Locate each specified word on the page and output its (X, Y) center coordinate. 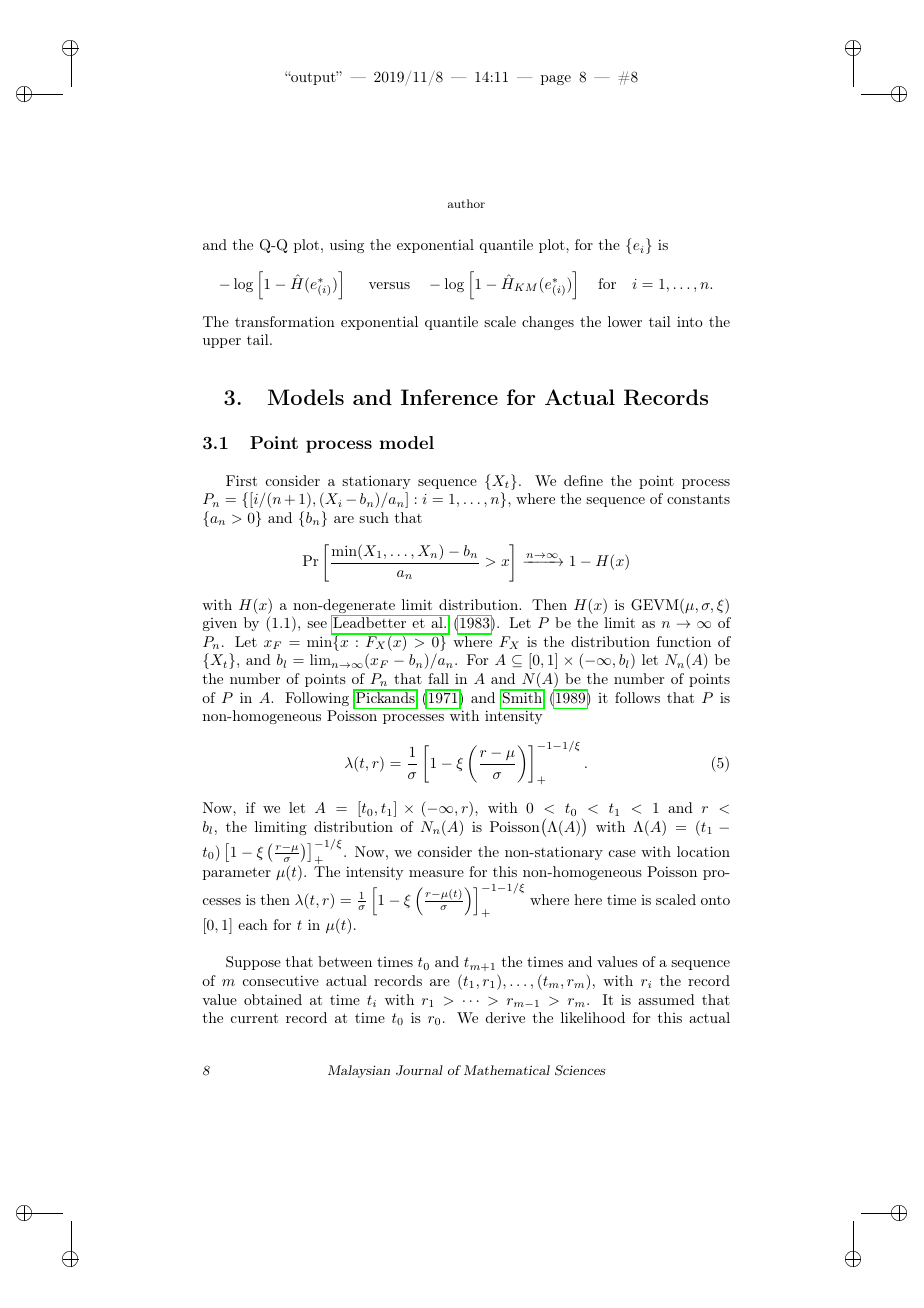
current (254, 1018)
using (347, 246)
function (684, 641)
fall (438, 678)
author (466, 203)
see (317, 624)
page (556, 80)
